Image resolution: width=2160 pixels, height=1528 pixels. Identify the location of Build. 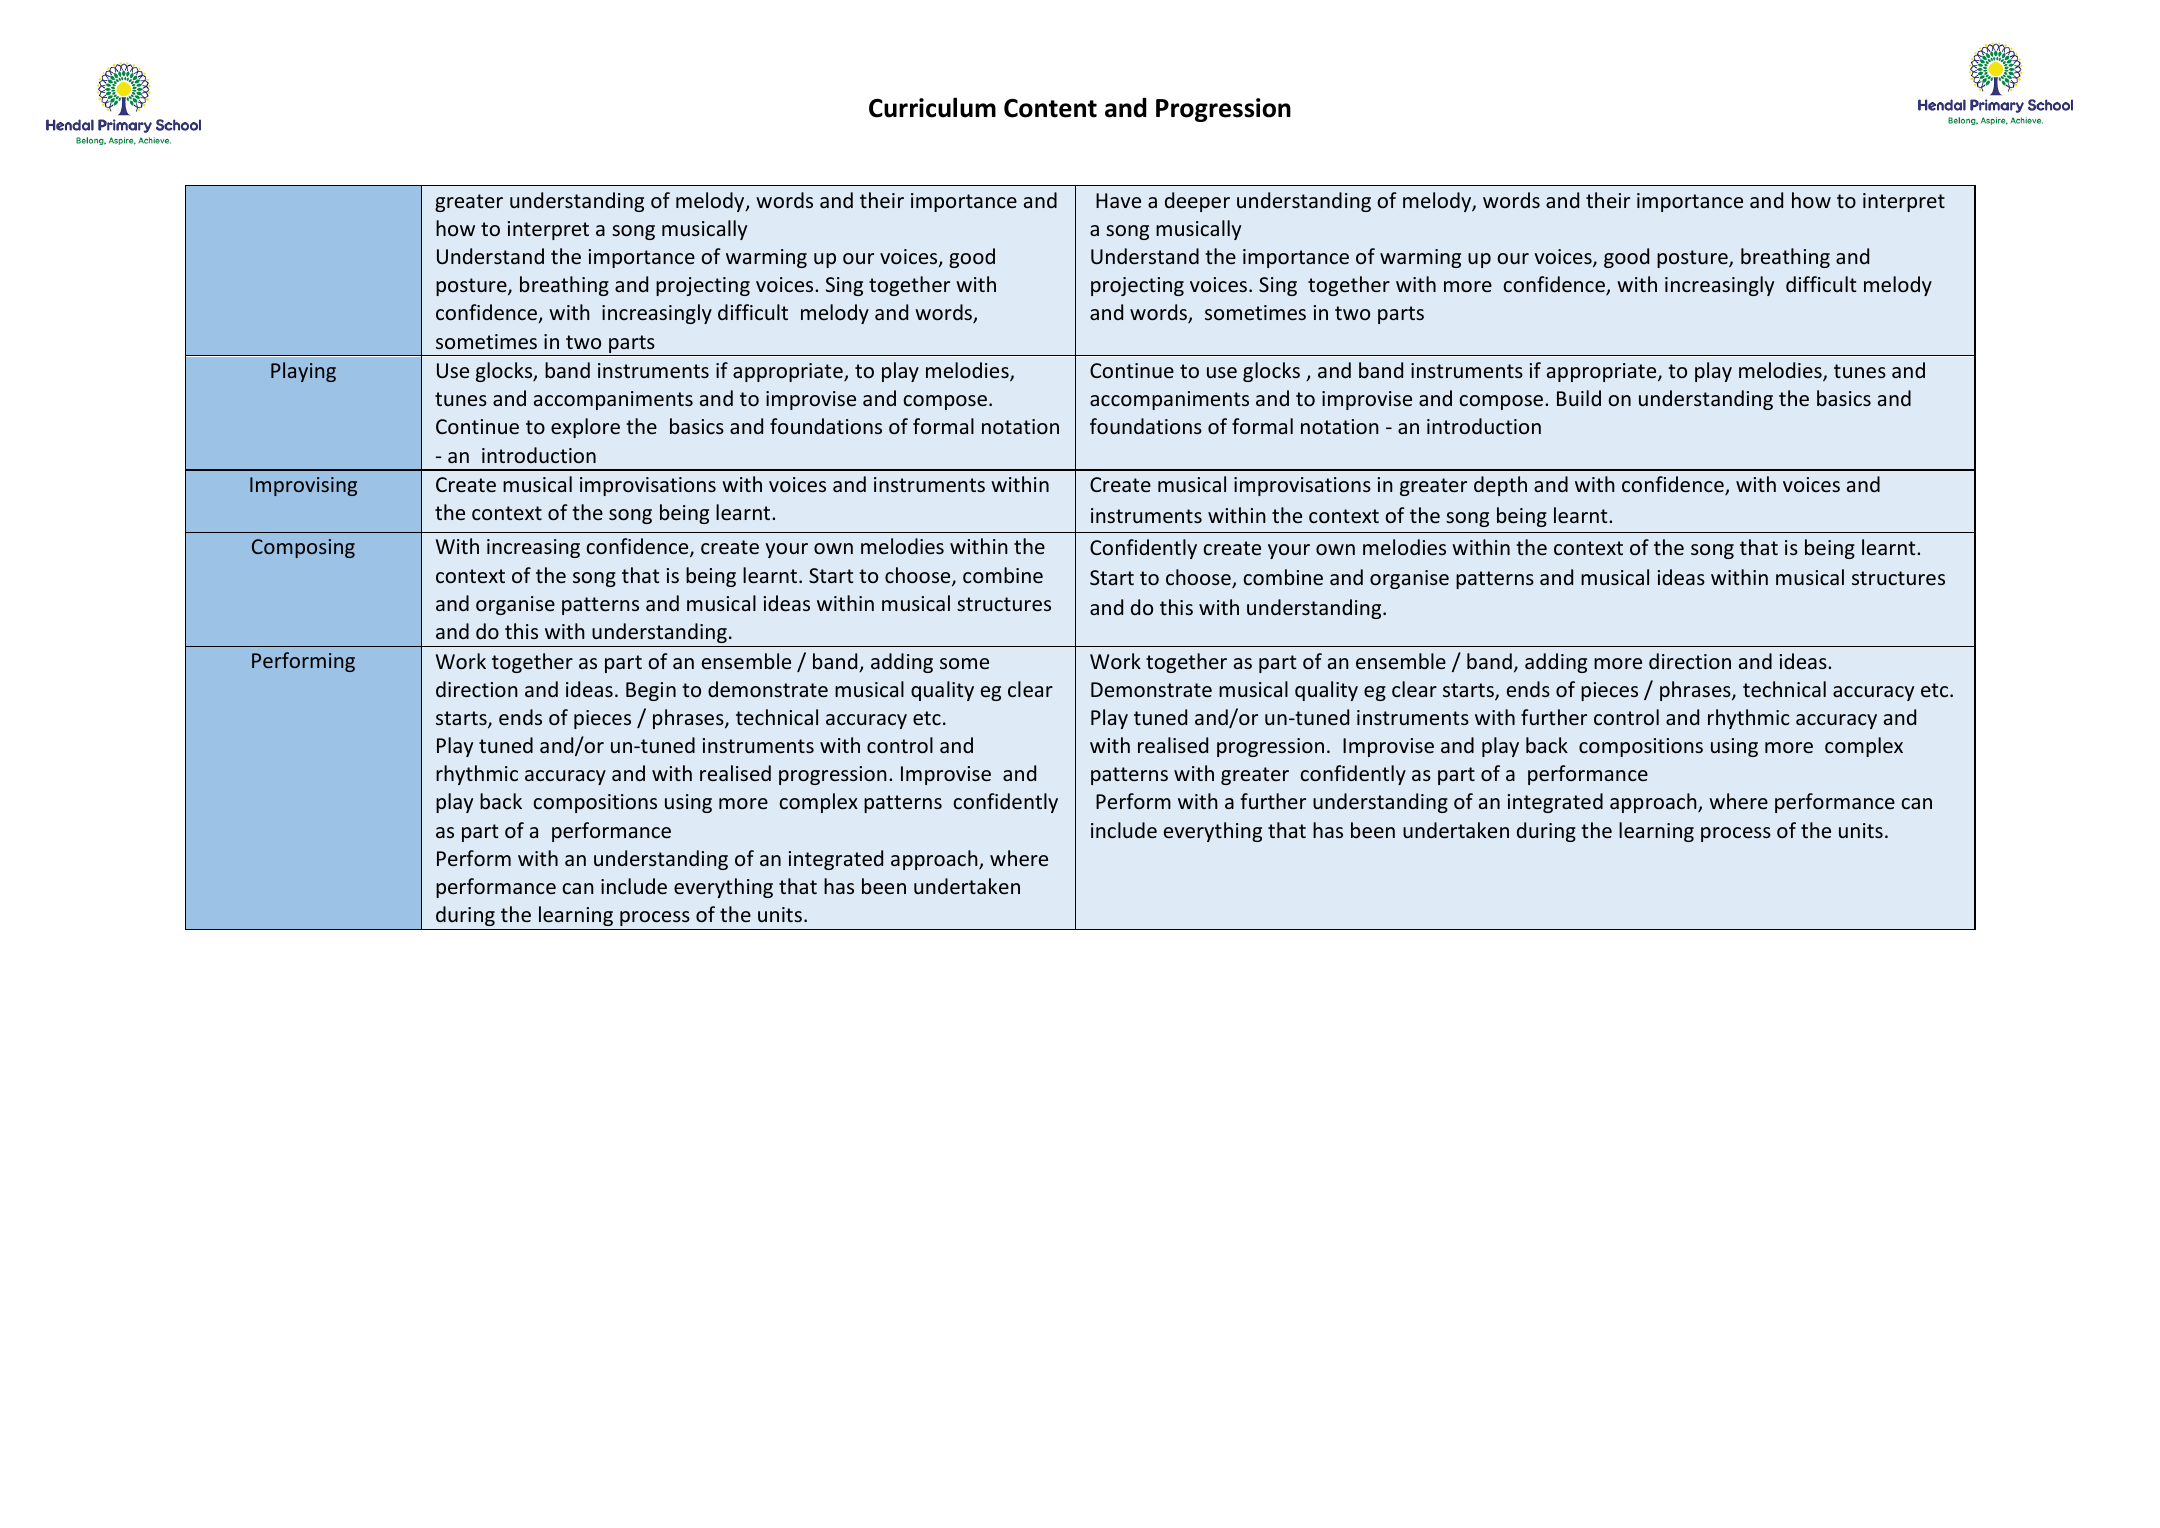
(1579, 398).
